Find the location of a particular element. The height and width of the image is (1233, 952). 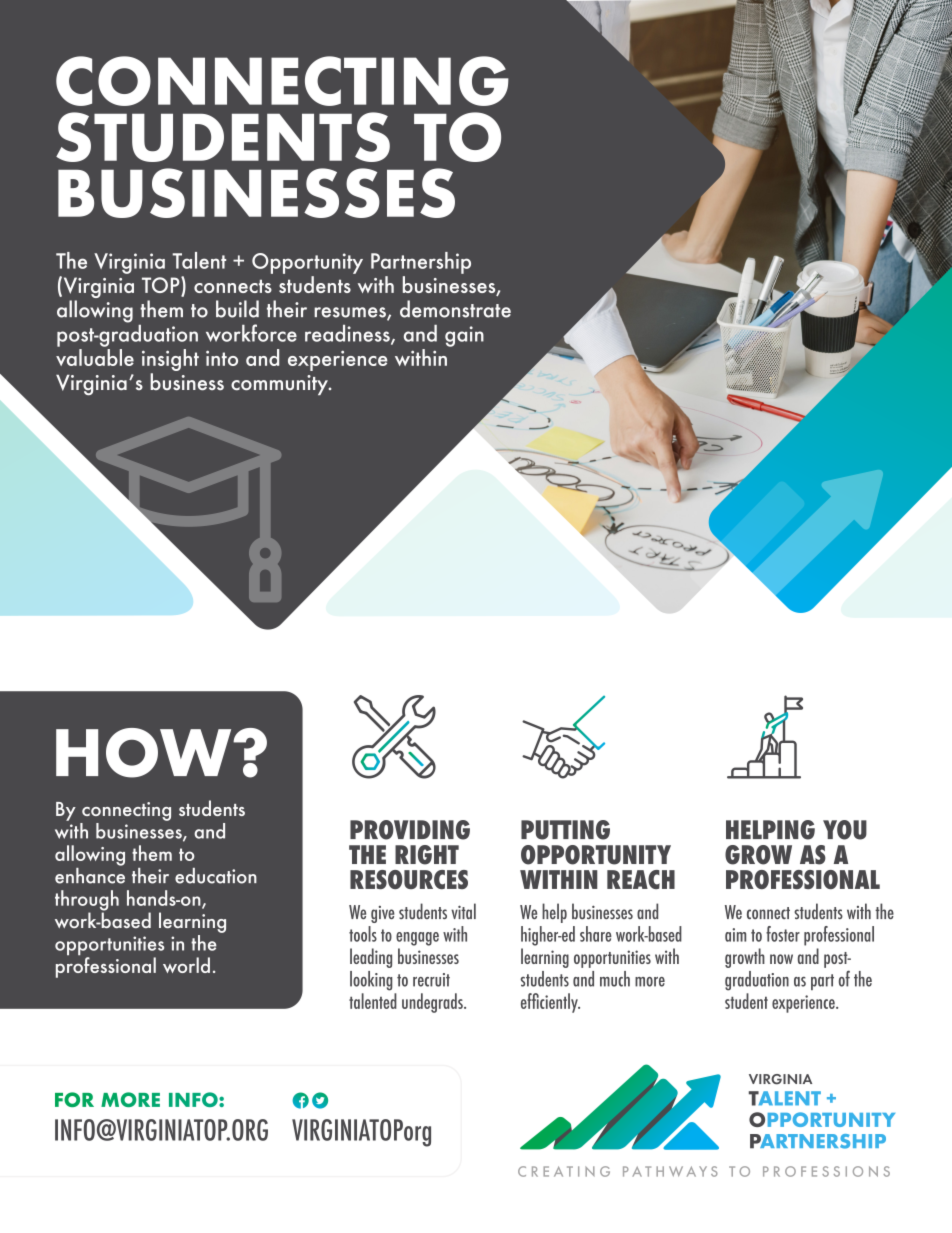

insight is located at coordinates (170, 360).
